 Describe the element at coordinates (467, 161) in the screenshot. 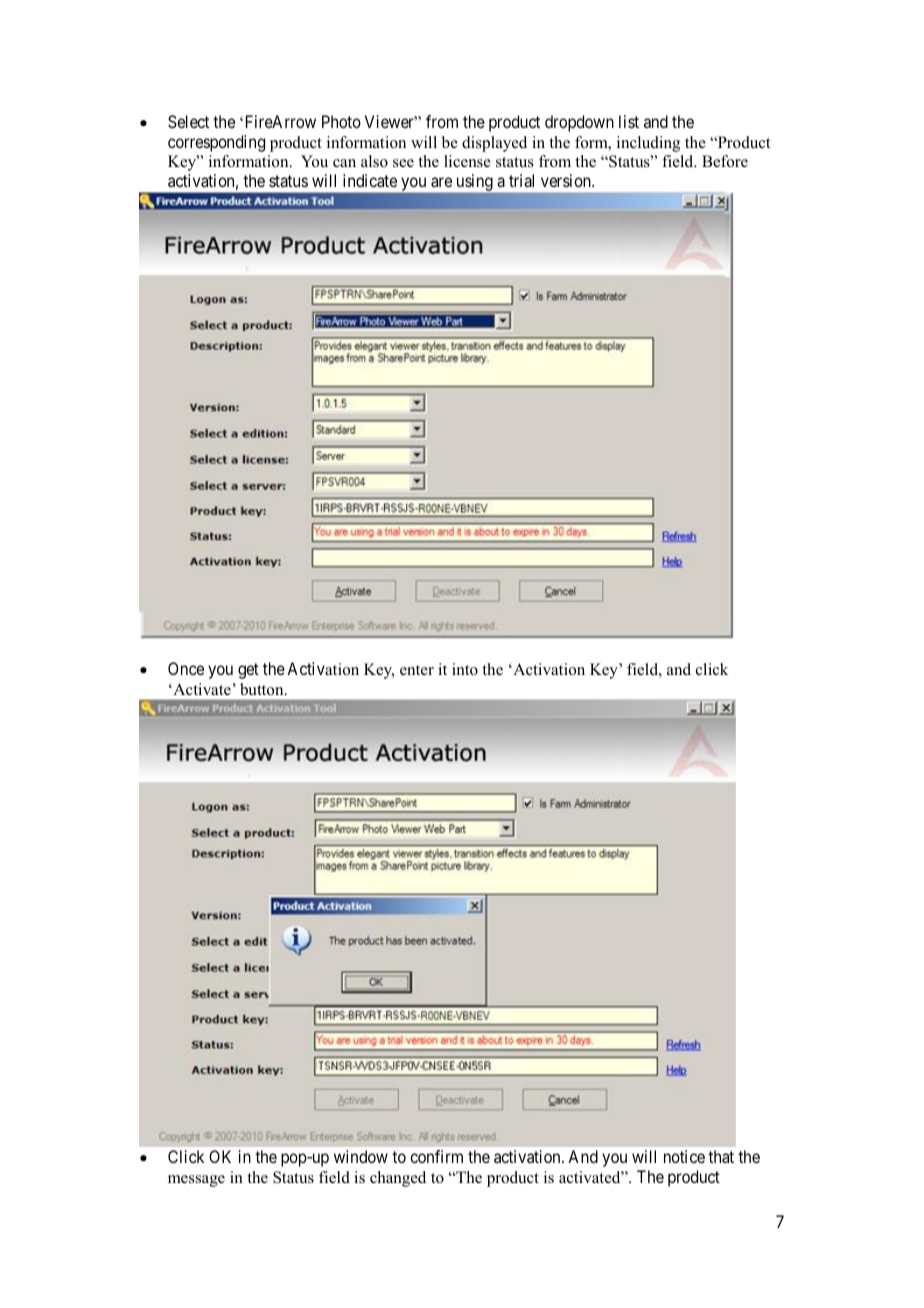

I see `license` at that location.
